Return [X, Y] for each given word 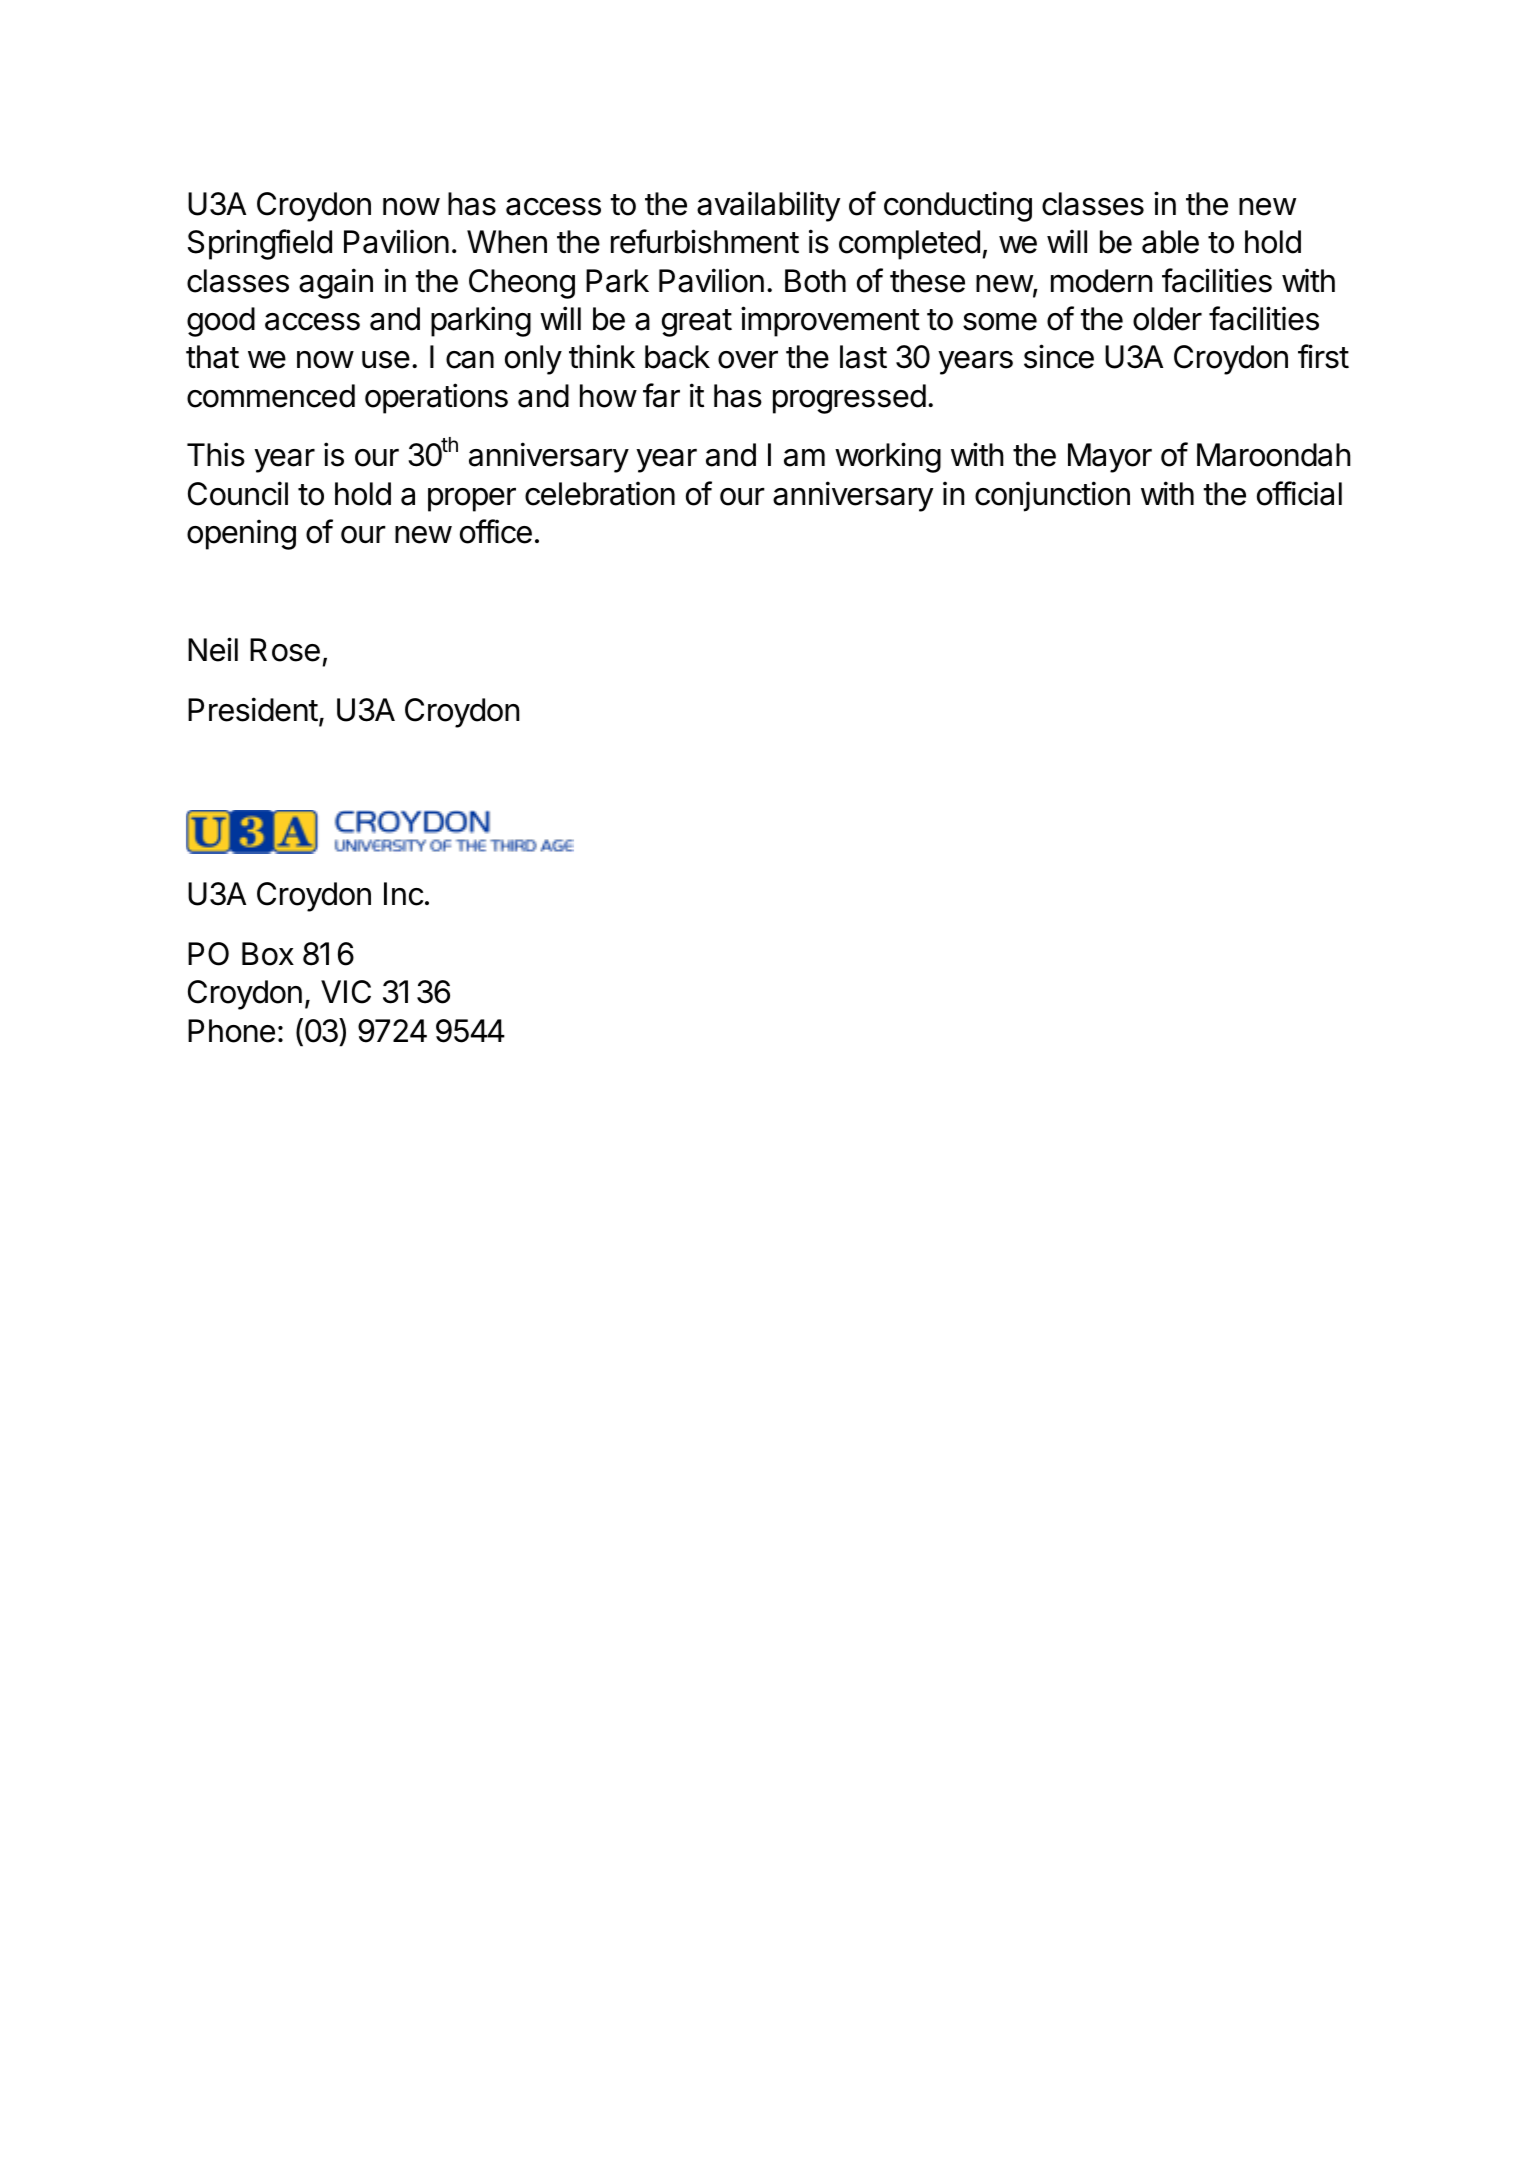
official [1299, 493]
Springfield [260, 244]
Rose [285, 650]
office [496, 531]
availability [768, 206]
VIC [346, 992]
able [1170, 242]
